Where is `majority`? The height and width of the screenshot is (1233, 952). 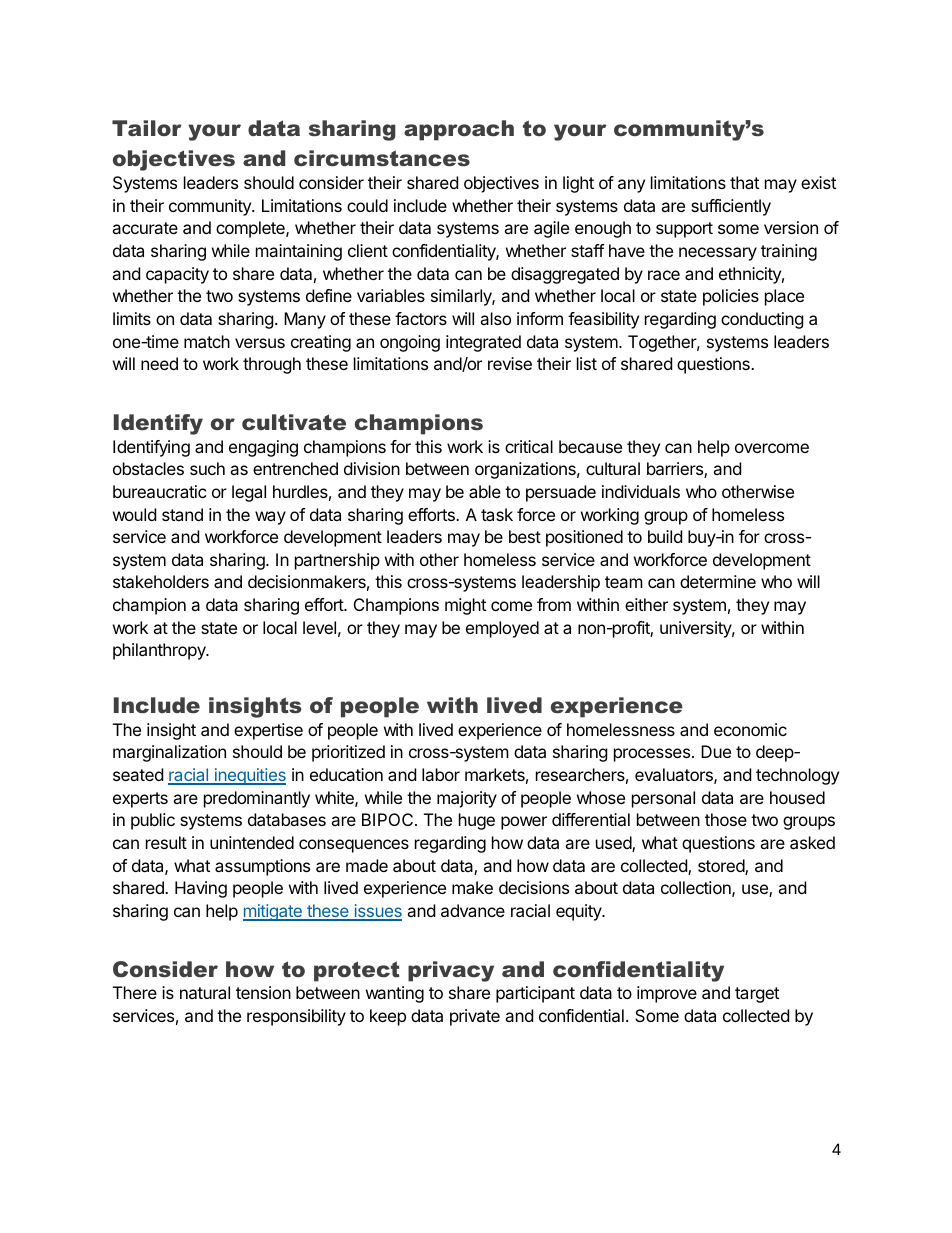
majority is located at coordinates (467, 799).
